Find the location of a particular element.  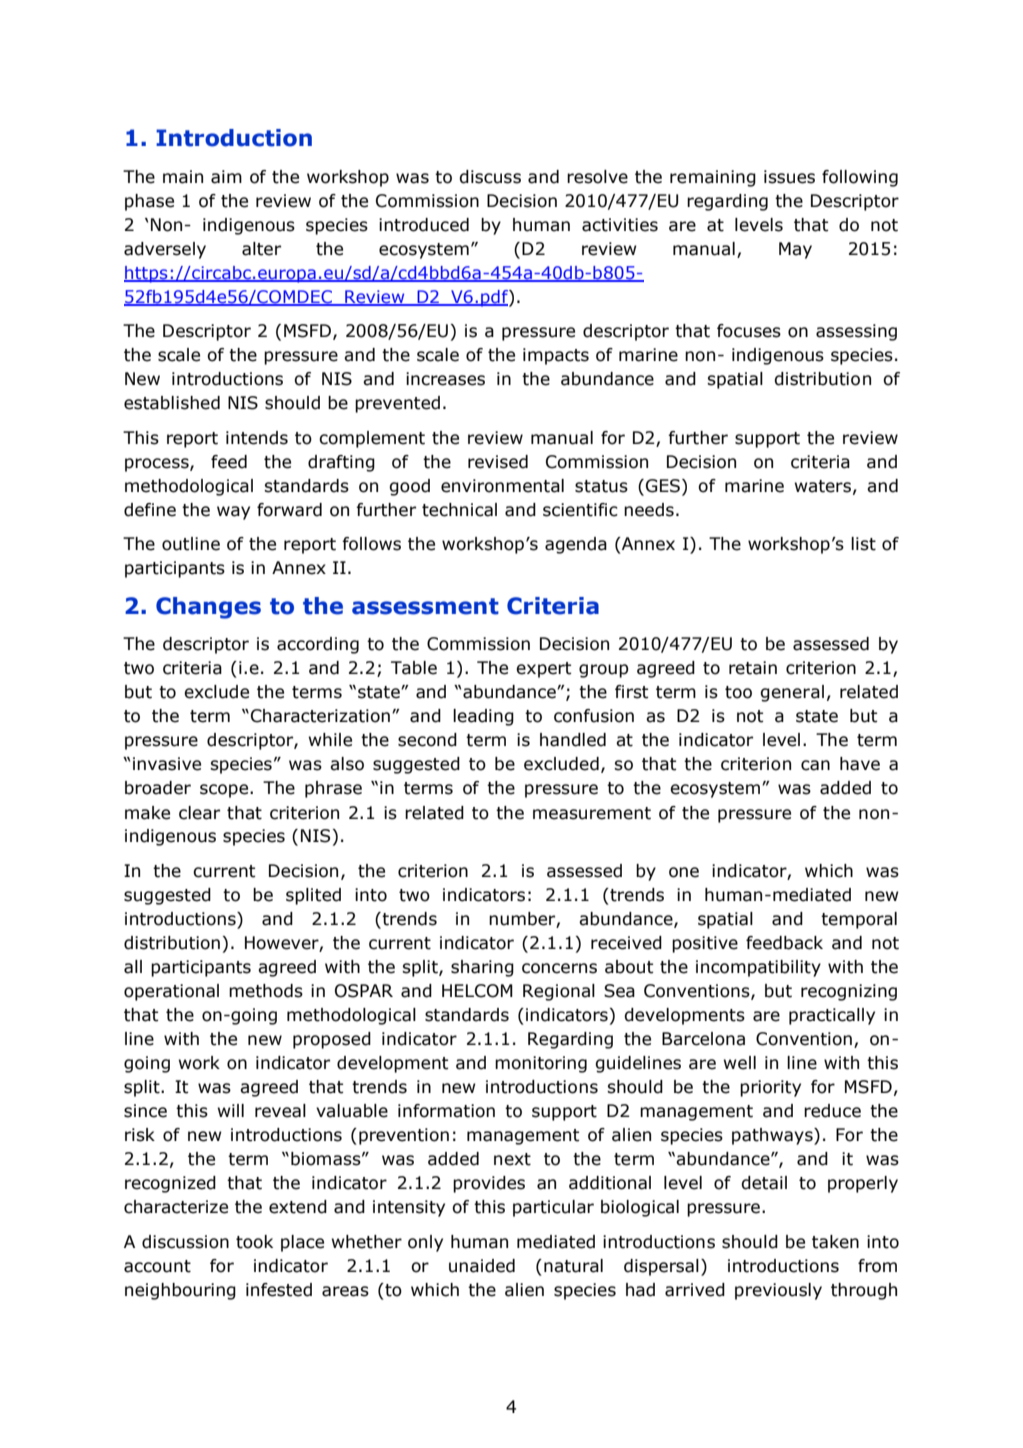

unaided is located at coordinates (482, 1266).
